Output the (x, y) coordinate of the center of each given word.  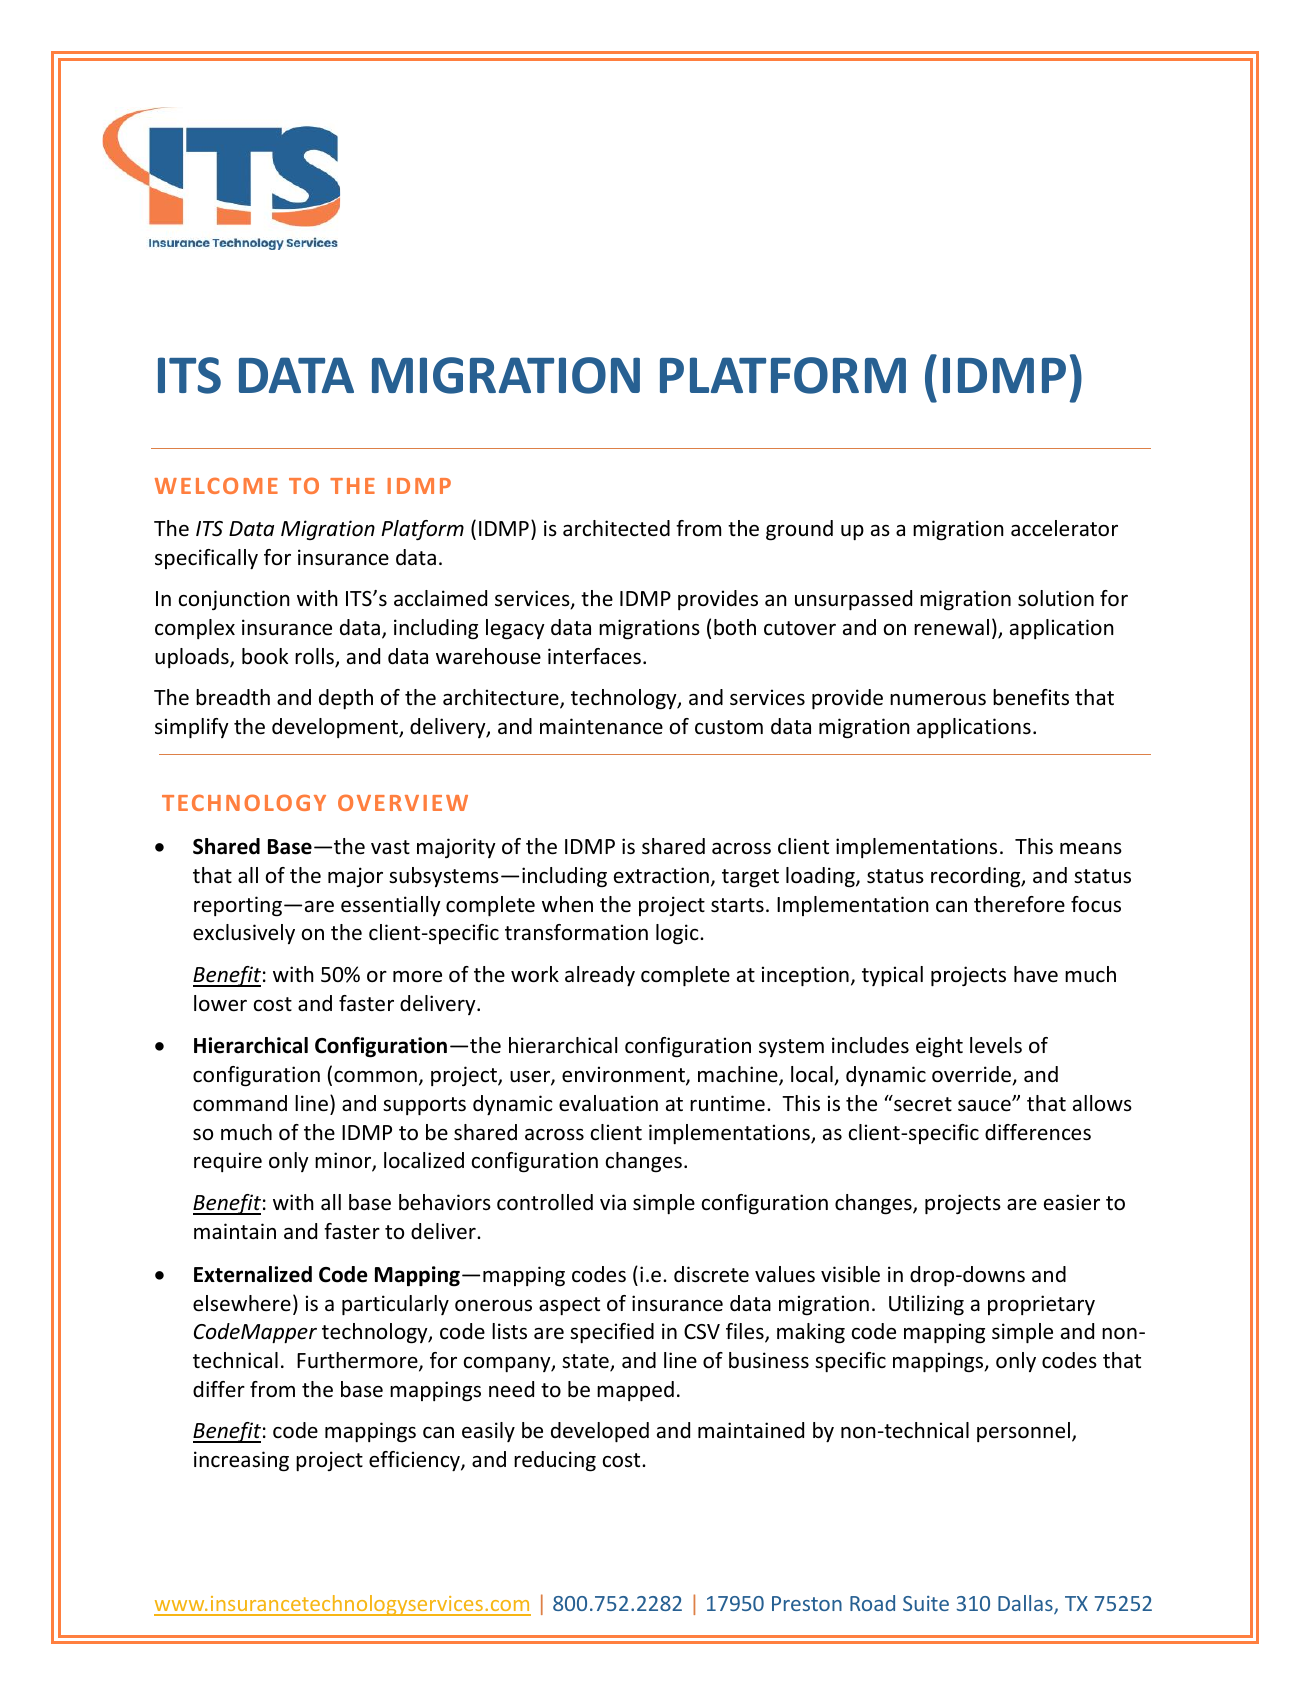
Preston (807, 1603)
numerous (938, 700)
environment (624, 1075)
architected (616, 528)
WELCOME (216, 485)
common (375, 1077)
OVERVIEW (403, 802)
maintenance (601, 726)
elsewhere (242, 1303)
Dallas (1026, 1604)
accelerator (1064, 528)
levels (996, 1045)
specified (612, 1333)
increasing (241, 1461)
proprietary (1041, 1305)
